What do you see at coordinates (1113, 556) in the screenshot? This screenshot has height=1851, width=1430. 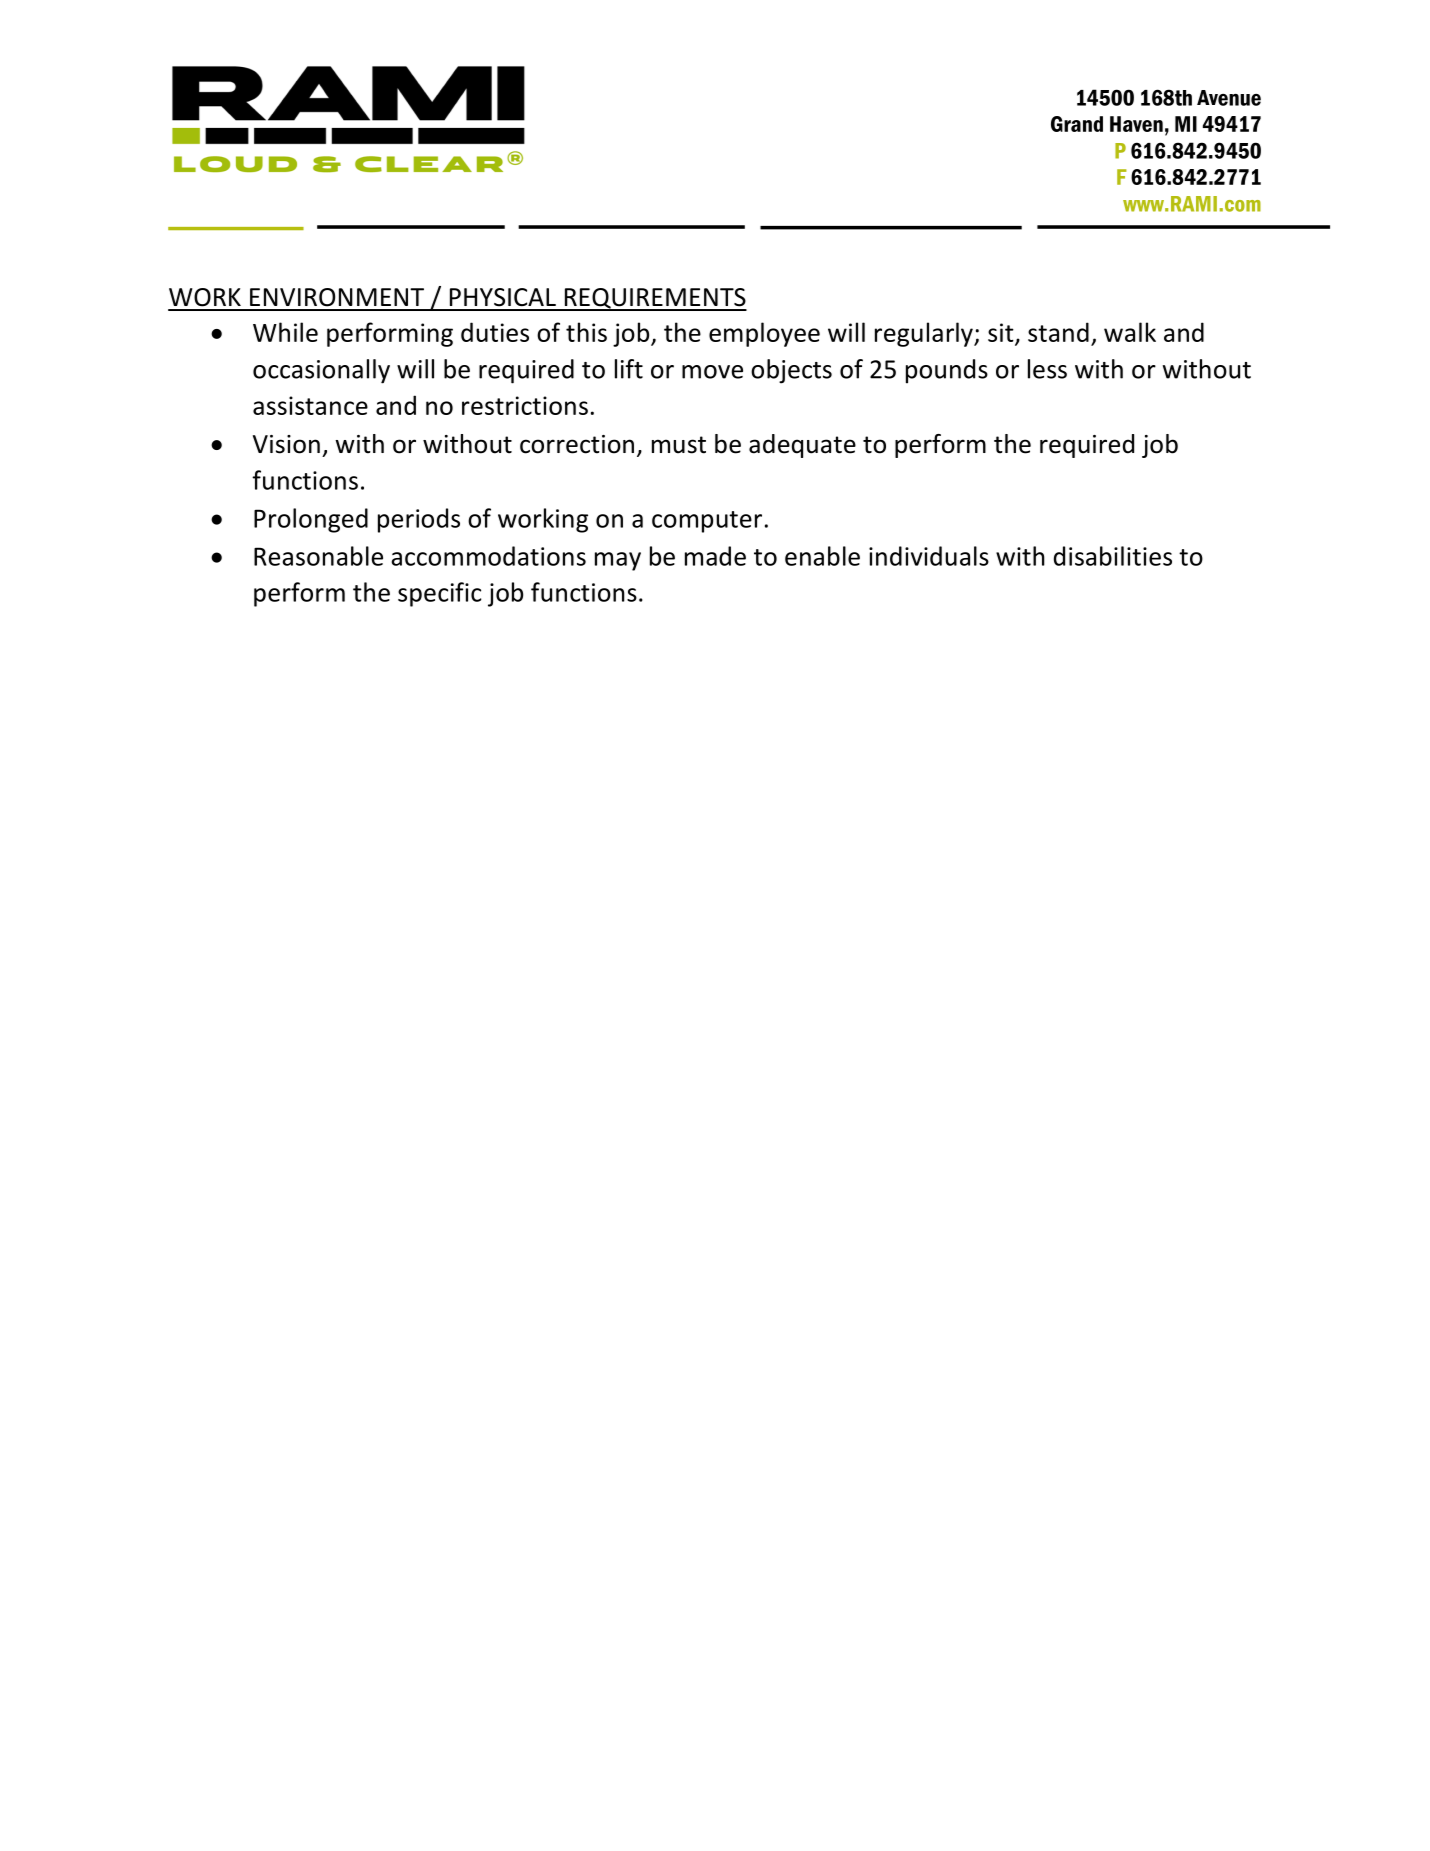 I see `disabilities` at bounding box center [1113, 556].
